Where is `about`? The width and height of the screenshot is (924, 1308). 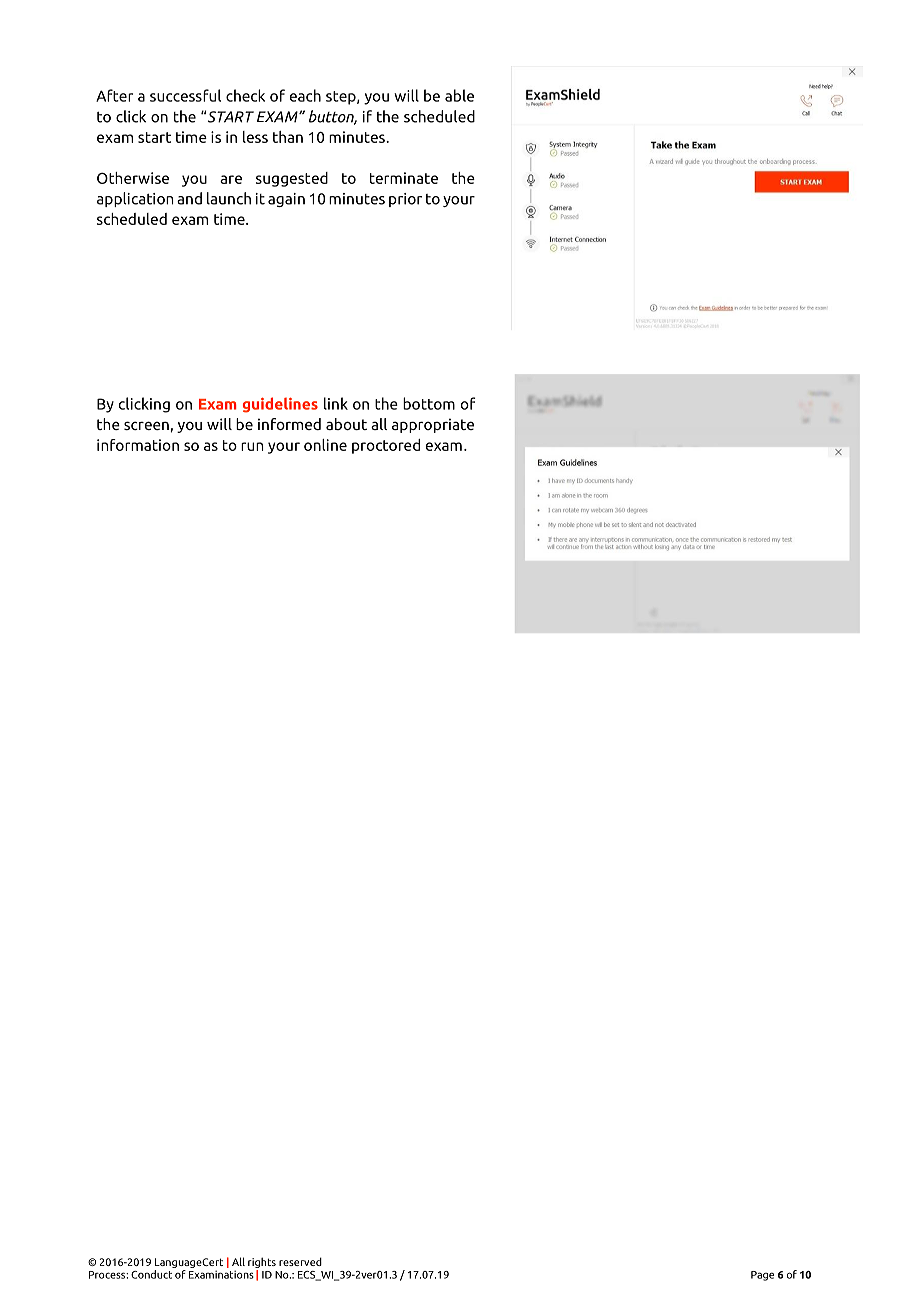 about is located at coordinates (346, 424).
